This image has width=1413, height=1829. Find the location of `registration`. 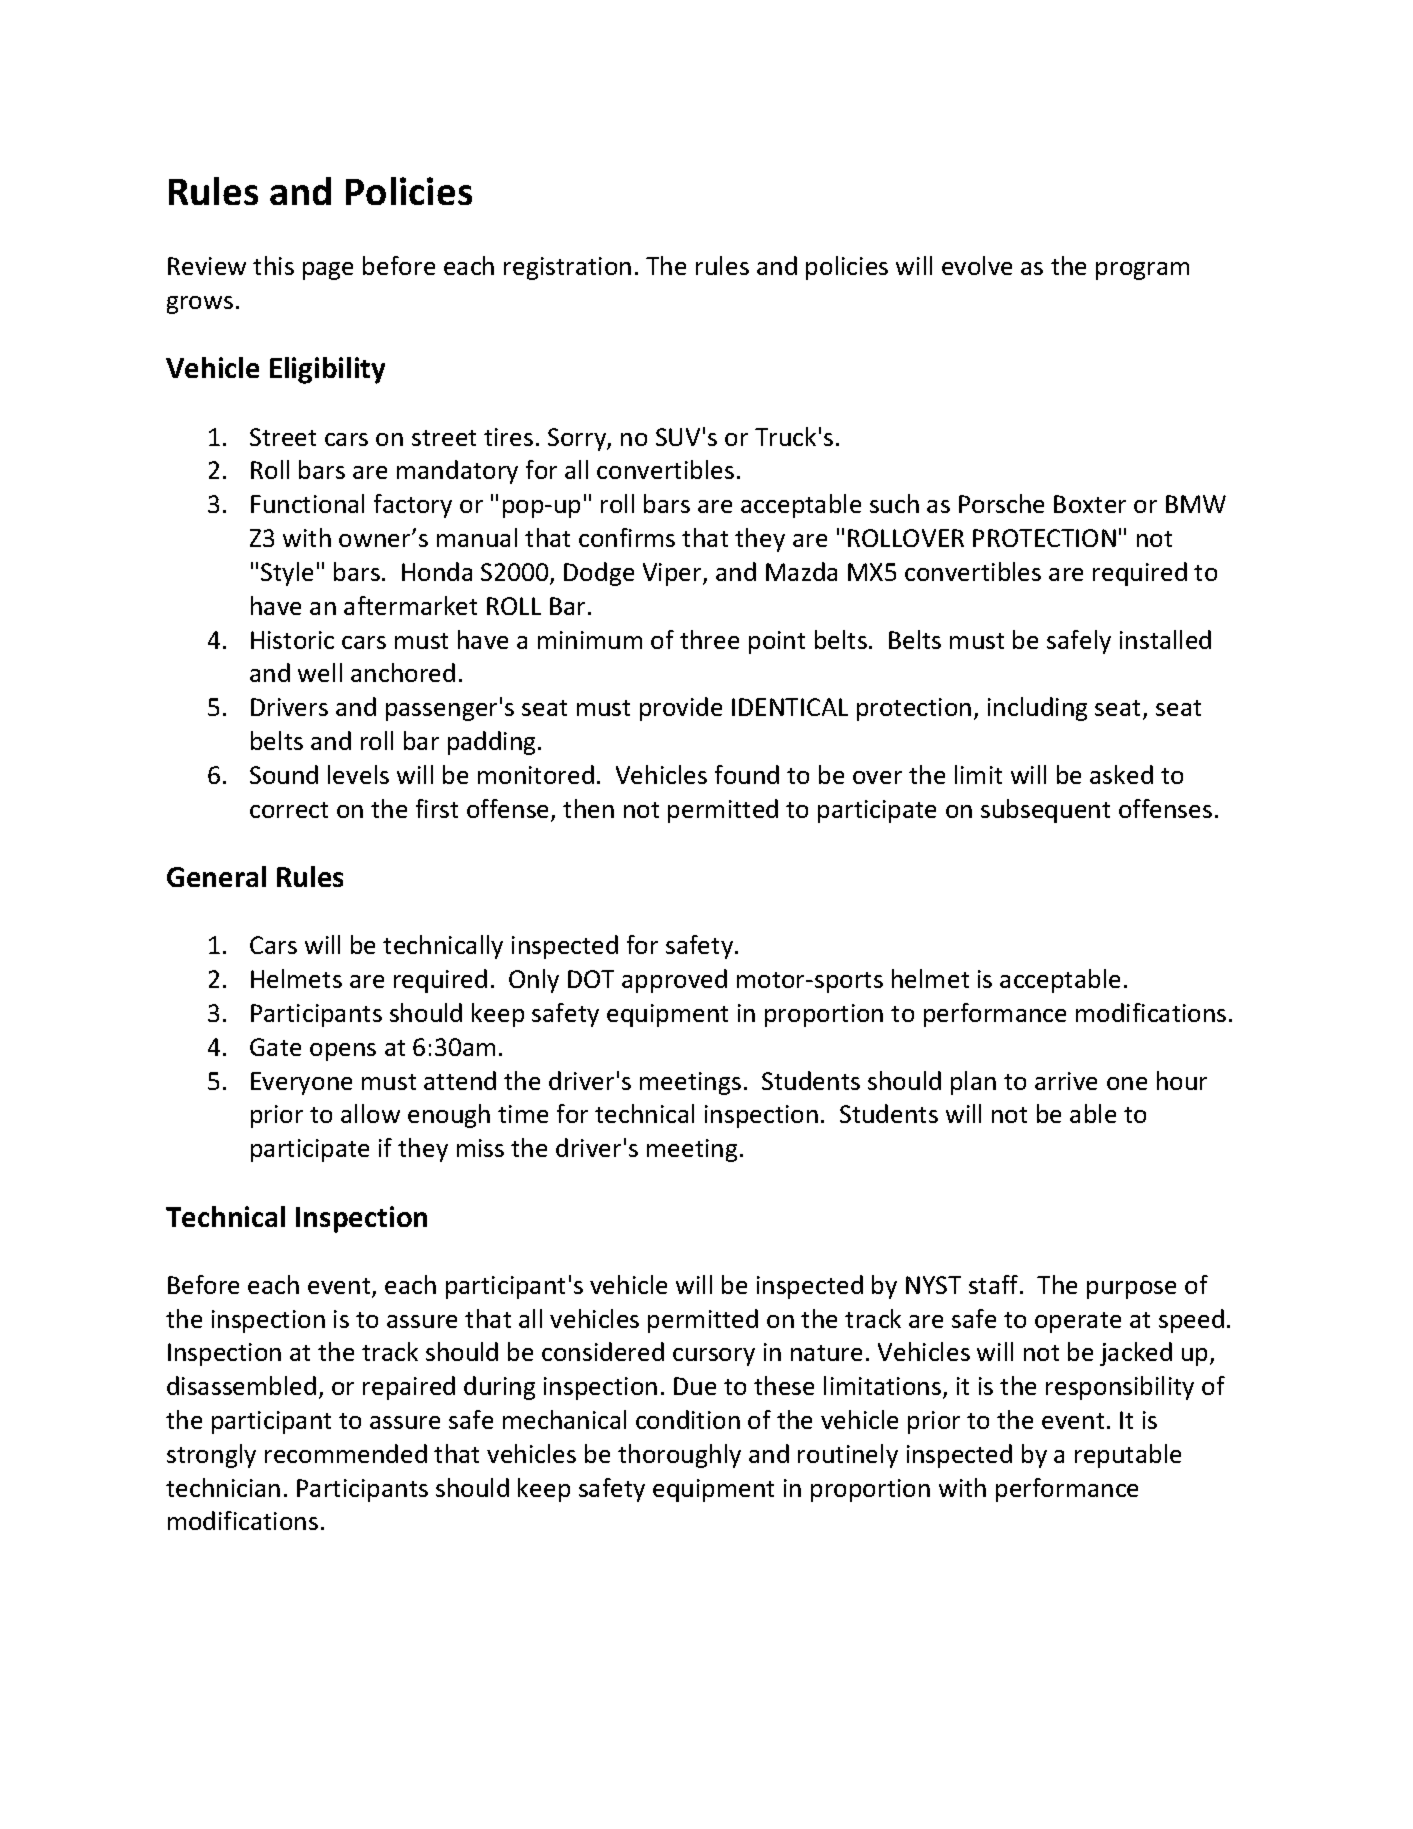

registration is located at coordinates (567, 268).
